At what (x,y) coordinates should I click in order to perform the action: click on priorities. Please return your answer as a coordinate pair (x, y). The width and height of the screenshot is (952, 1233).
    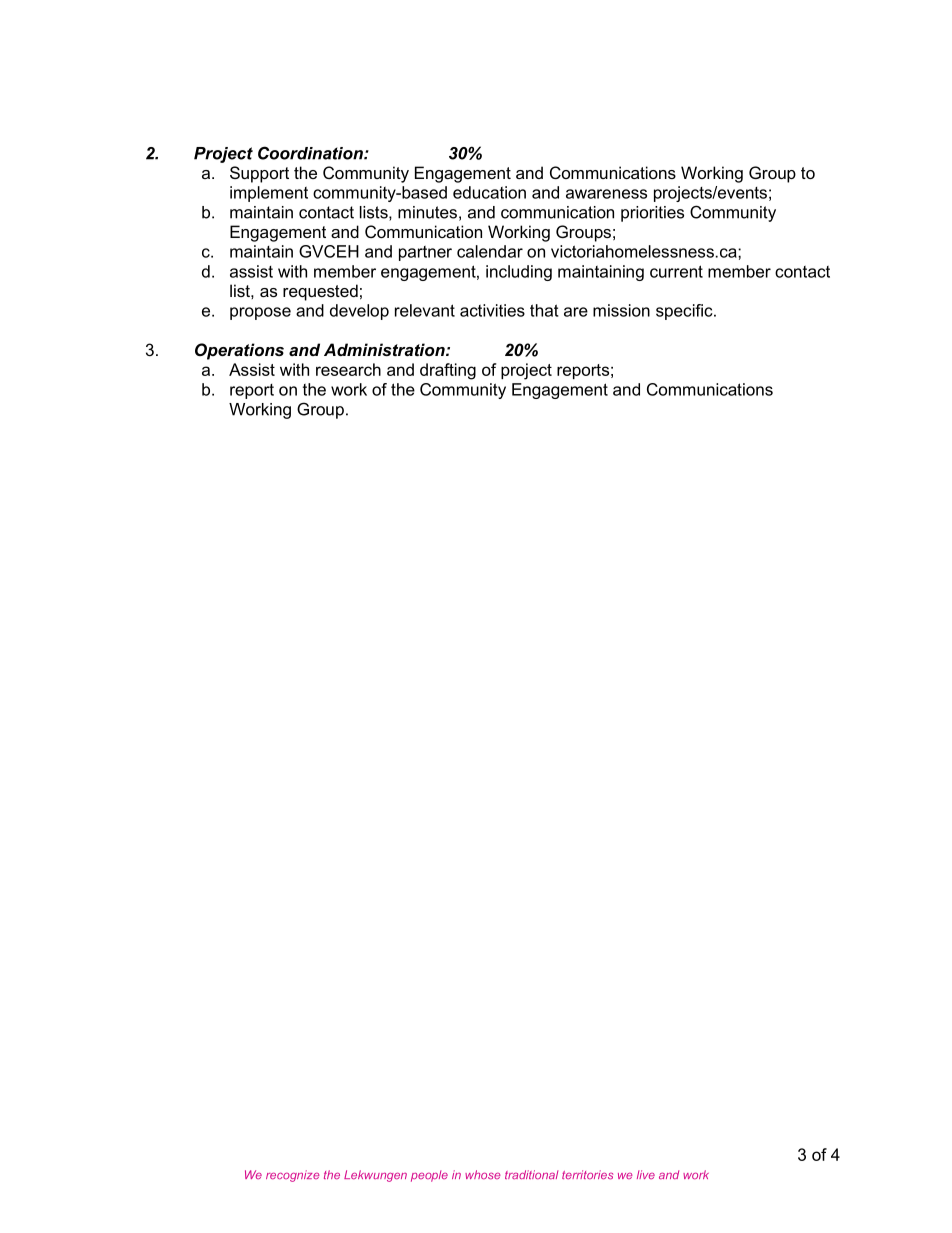
    Looking at the image, I should click on (652, 214).
